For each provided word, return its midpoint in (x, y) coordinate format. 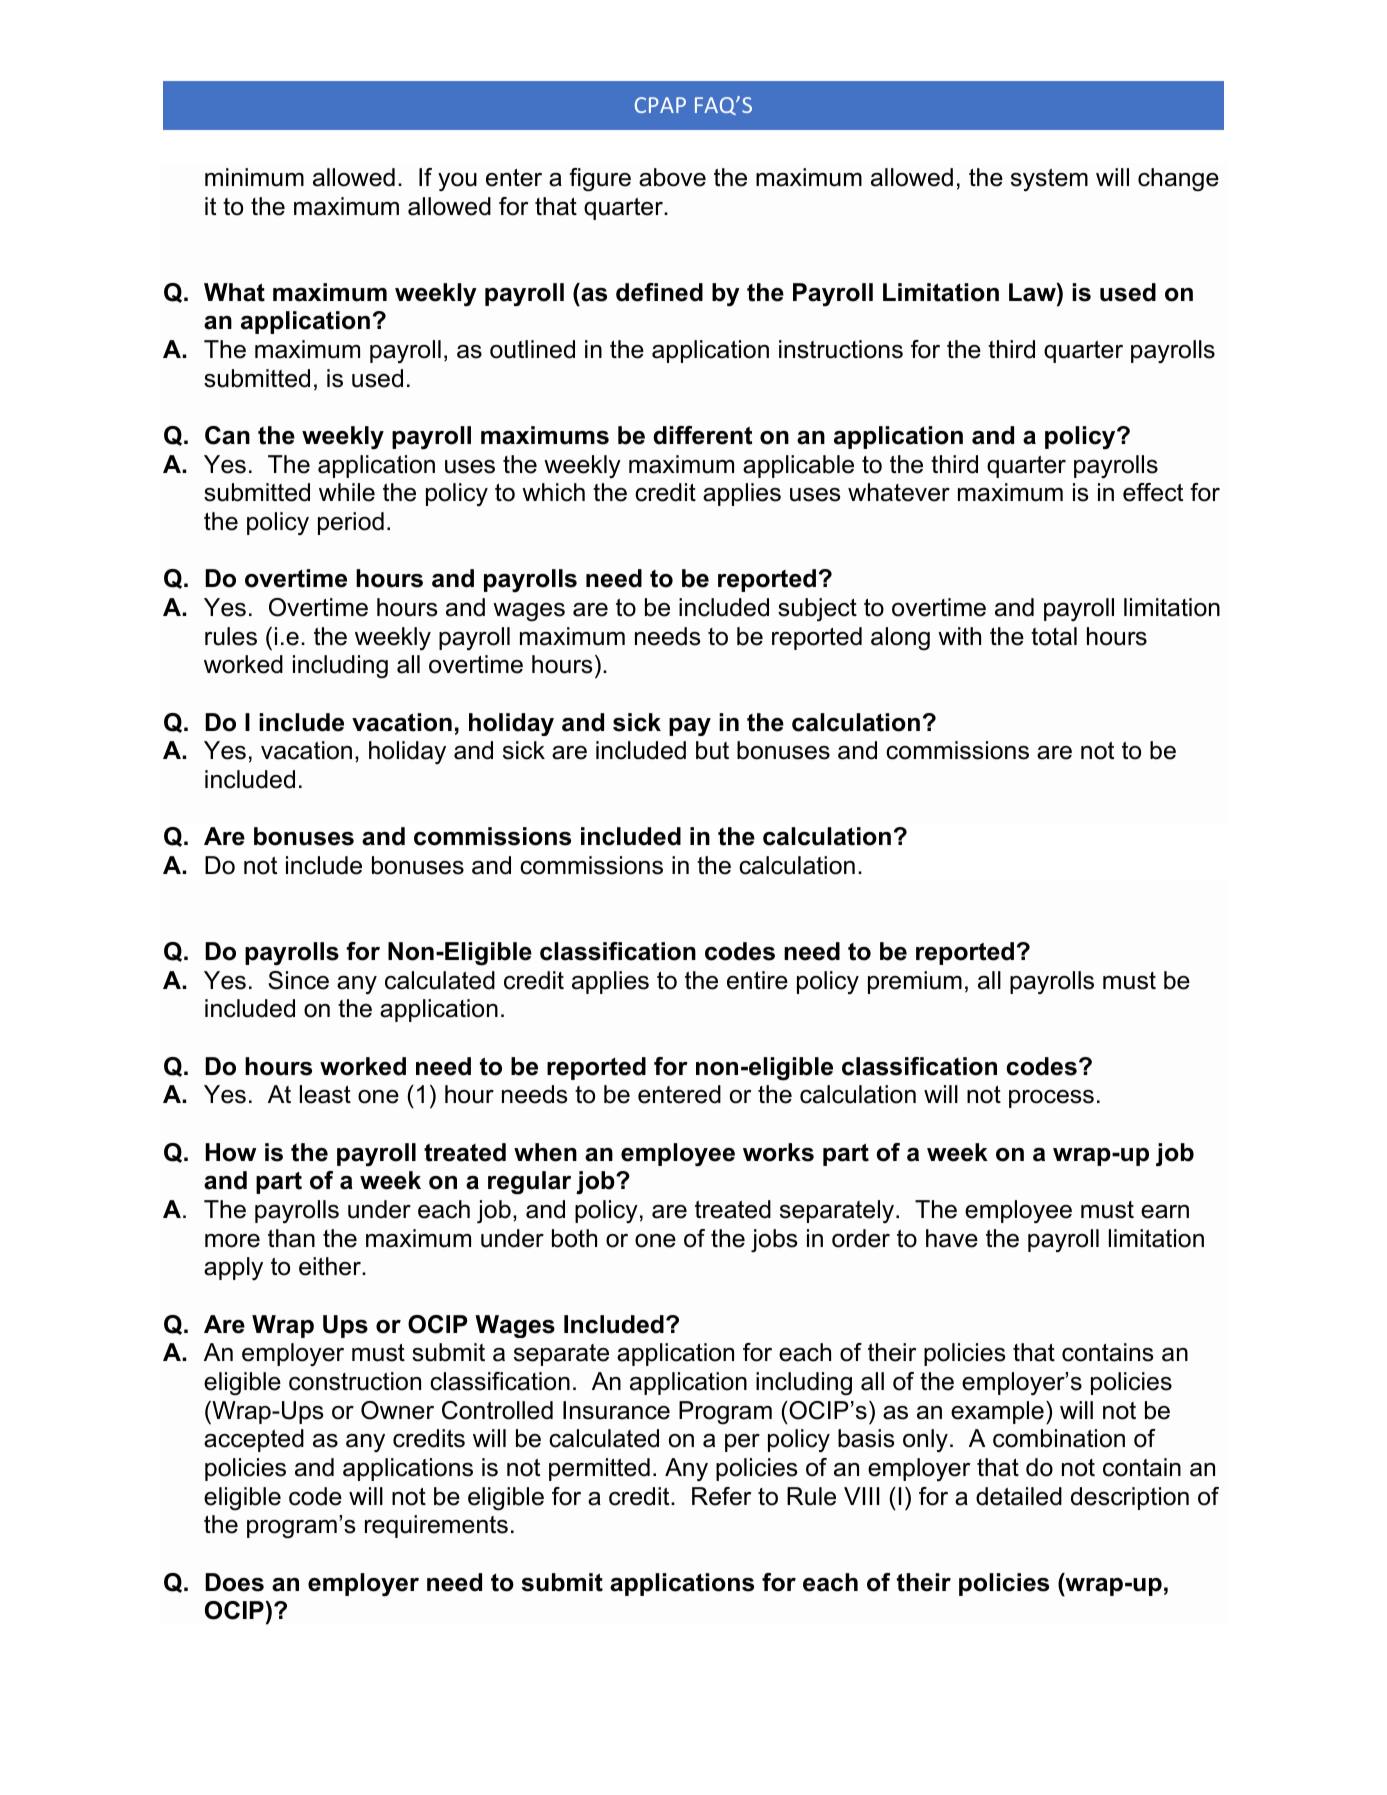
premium (915, 982)
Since (298, 980)
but (712, 750)
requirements (436, 1526)
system (1049, 180)
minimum (254, 177)
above (672, 177)
